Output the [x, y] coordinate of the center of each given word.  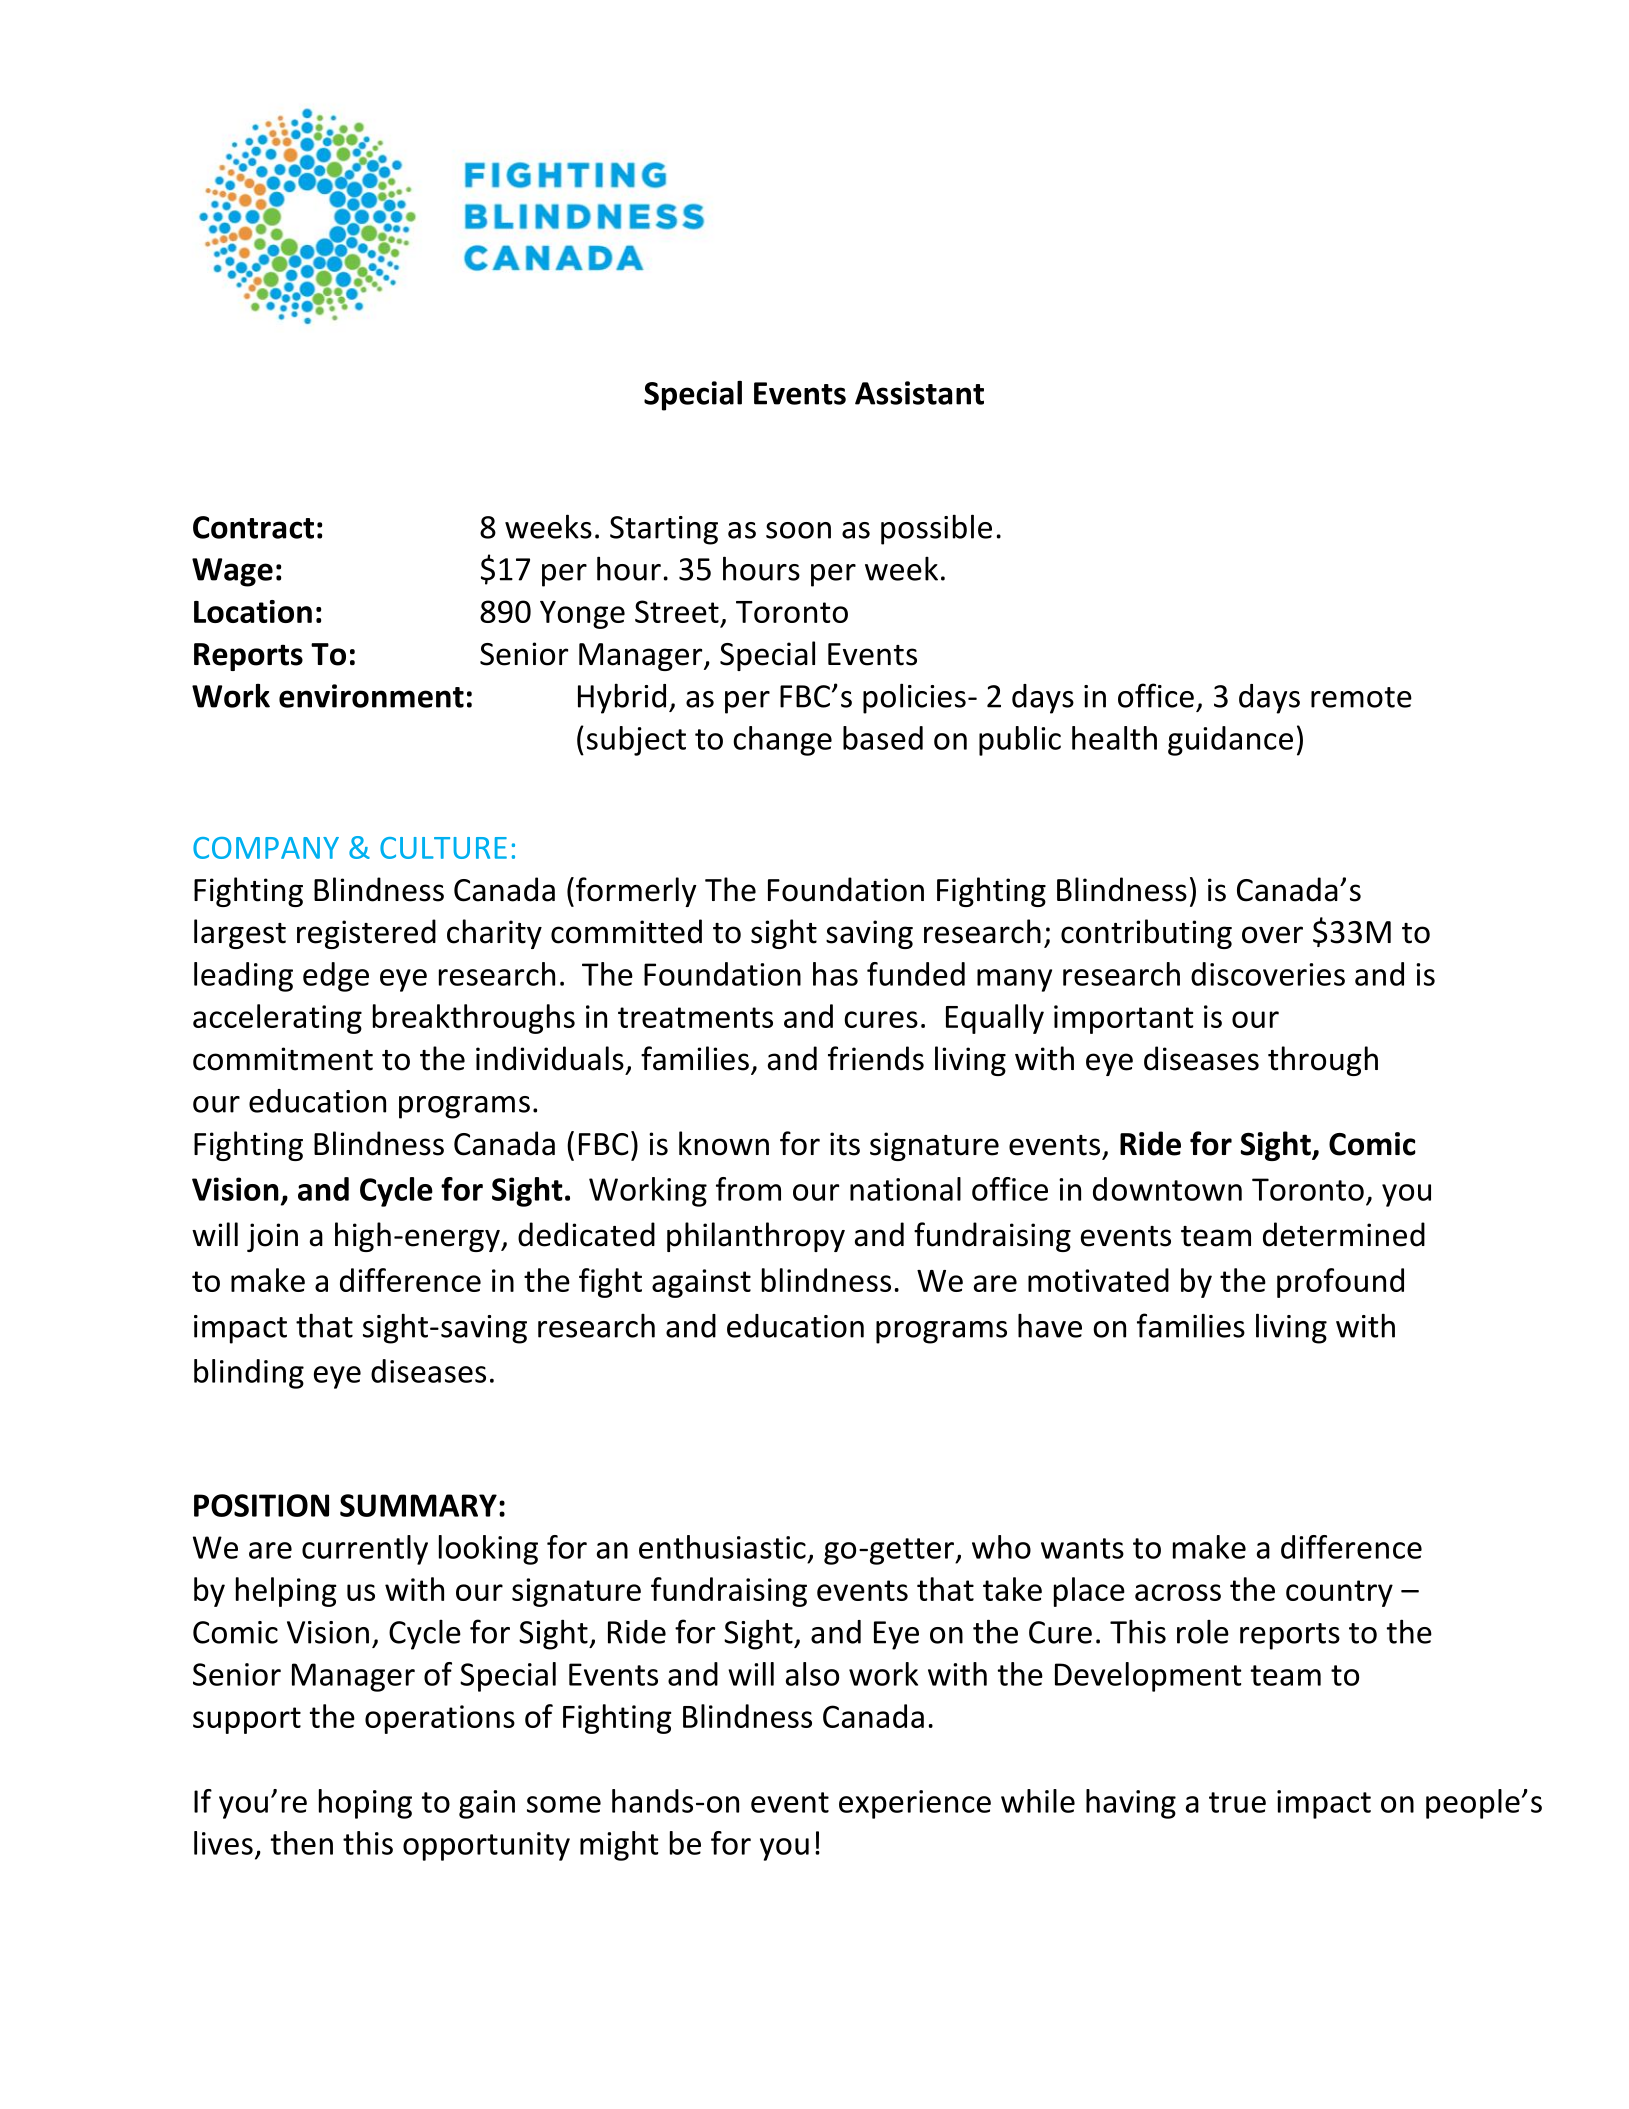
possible [936, 529]
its [845, 1144]
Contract [253, 527]
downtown [1167, 1189]
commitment [283, 1059]
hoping [365, 1804]
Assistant [919, 393]
